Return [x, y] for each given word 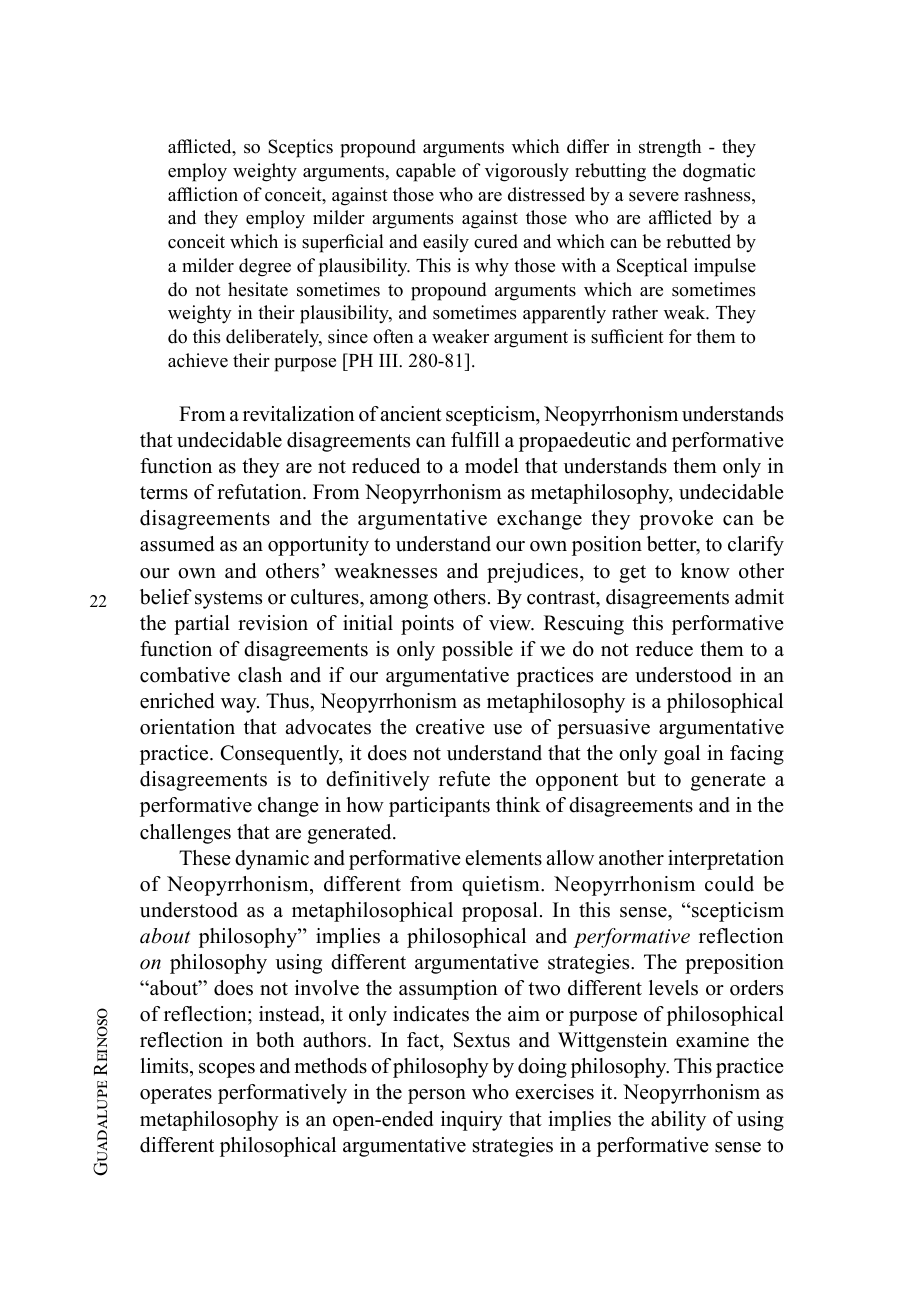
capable [426, 172]
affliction [203, 194]
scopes [227, 1070]
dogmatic [719, 172]
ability [678, 1121]
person [437, 1096]
